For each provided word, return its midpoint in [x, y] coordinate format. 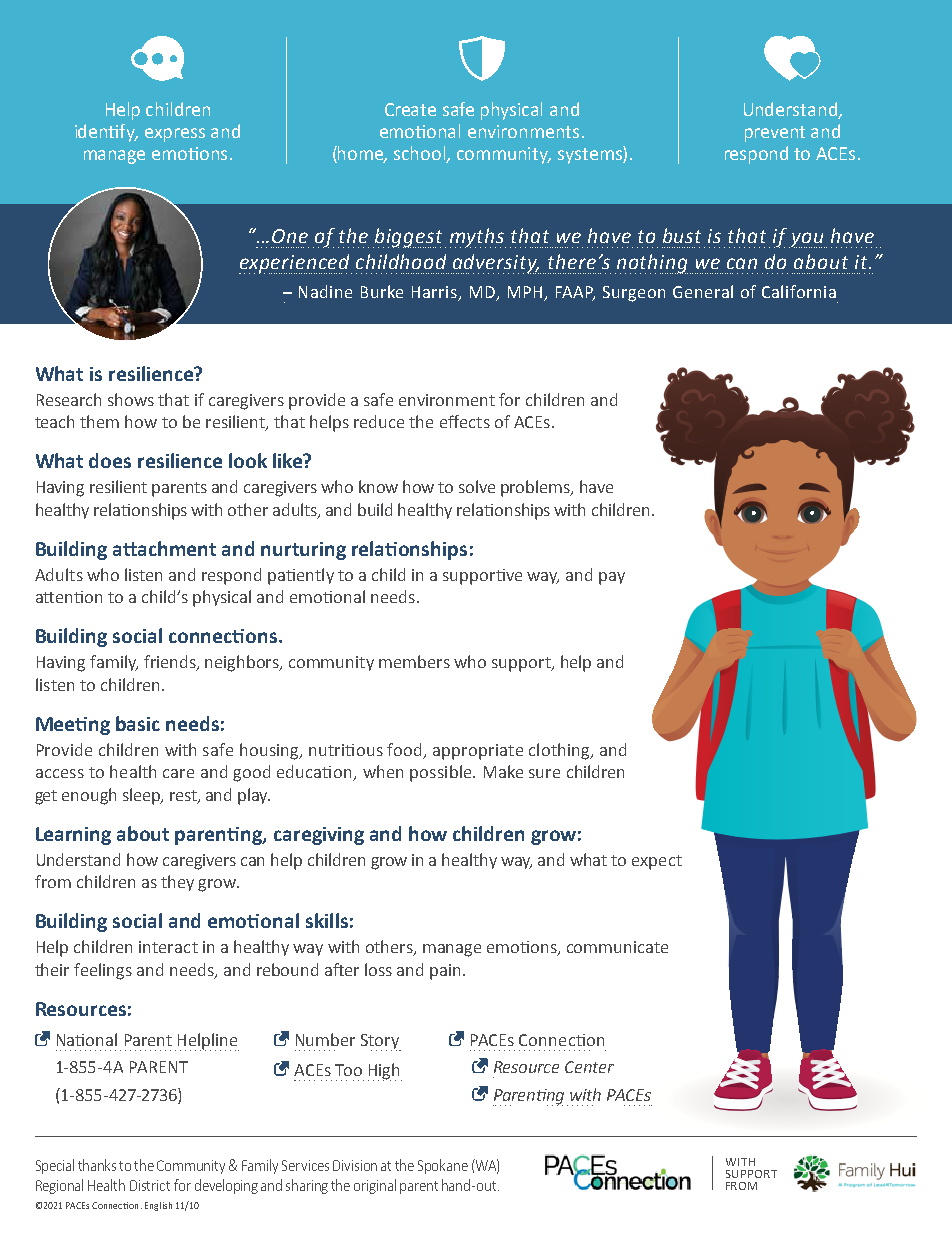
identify [106, 133]
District [150, 1185]
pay [612, 578]
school [421, 154]
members [414, 661]
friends [171, 663]
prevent [775, 134]
